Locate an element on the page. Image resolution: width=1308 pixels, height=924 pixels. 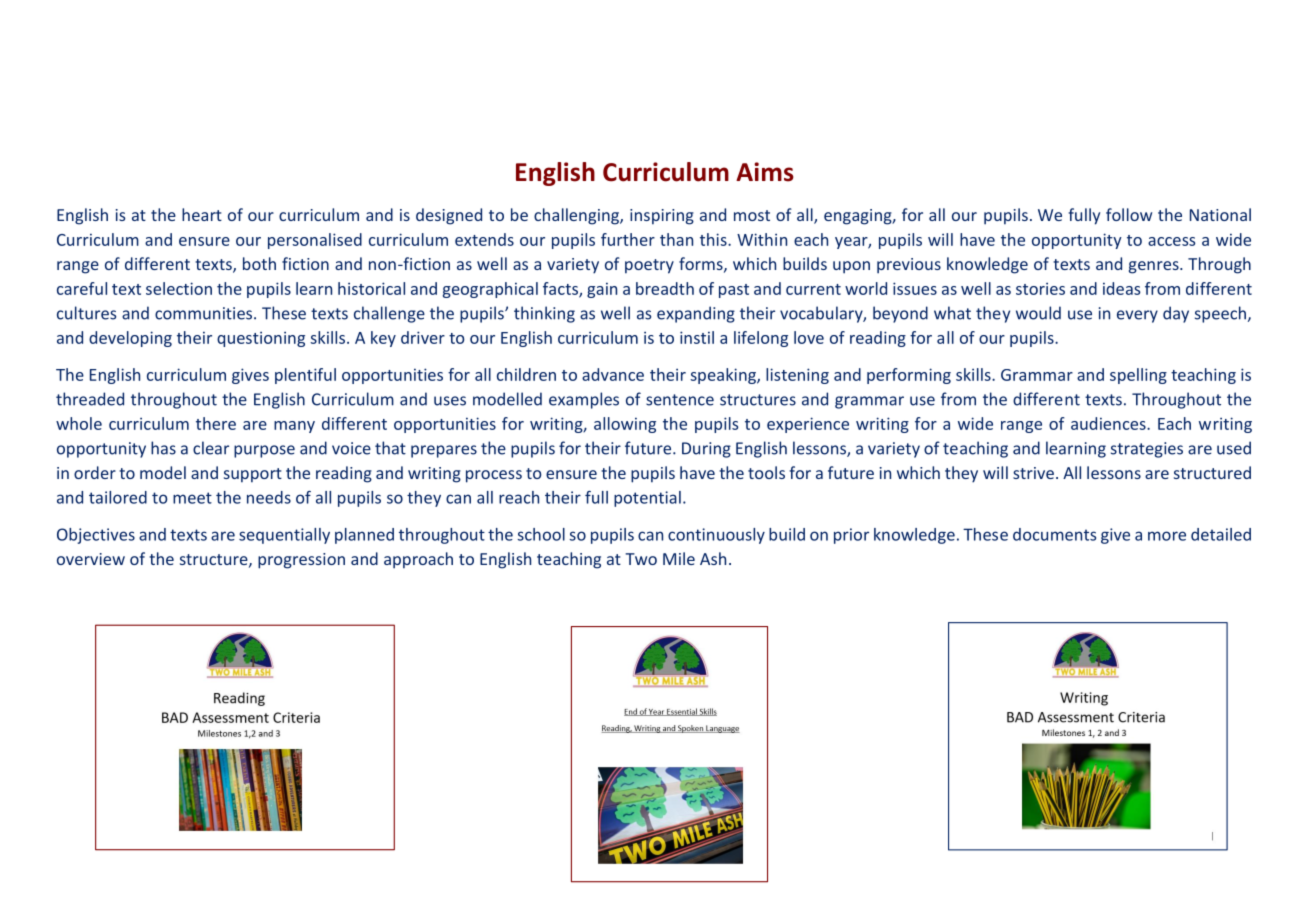
documents is located at coordinates (1054, 534).
